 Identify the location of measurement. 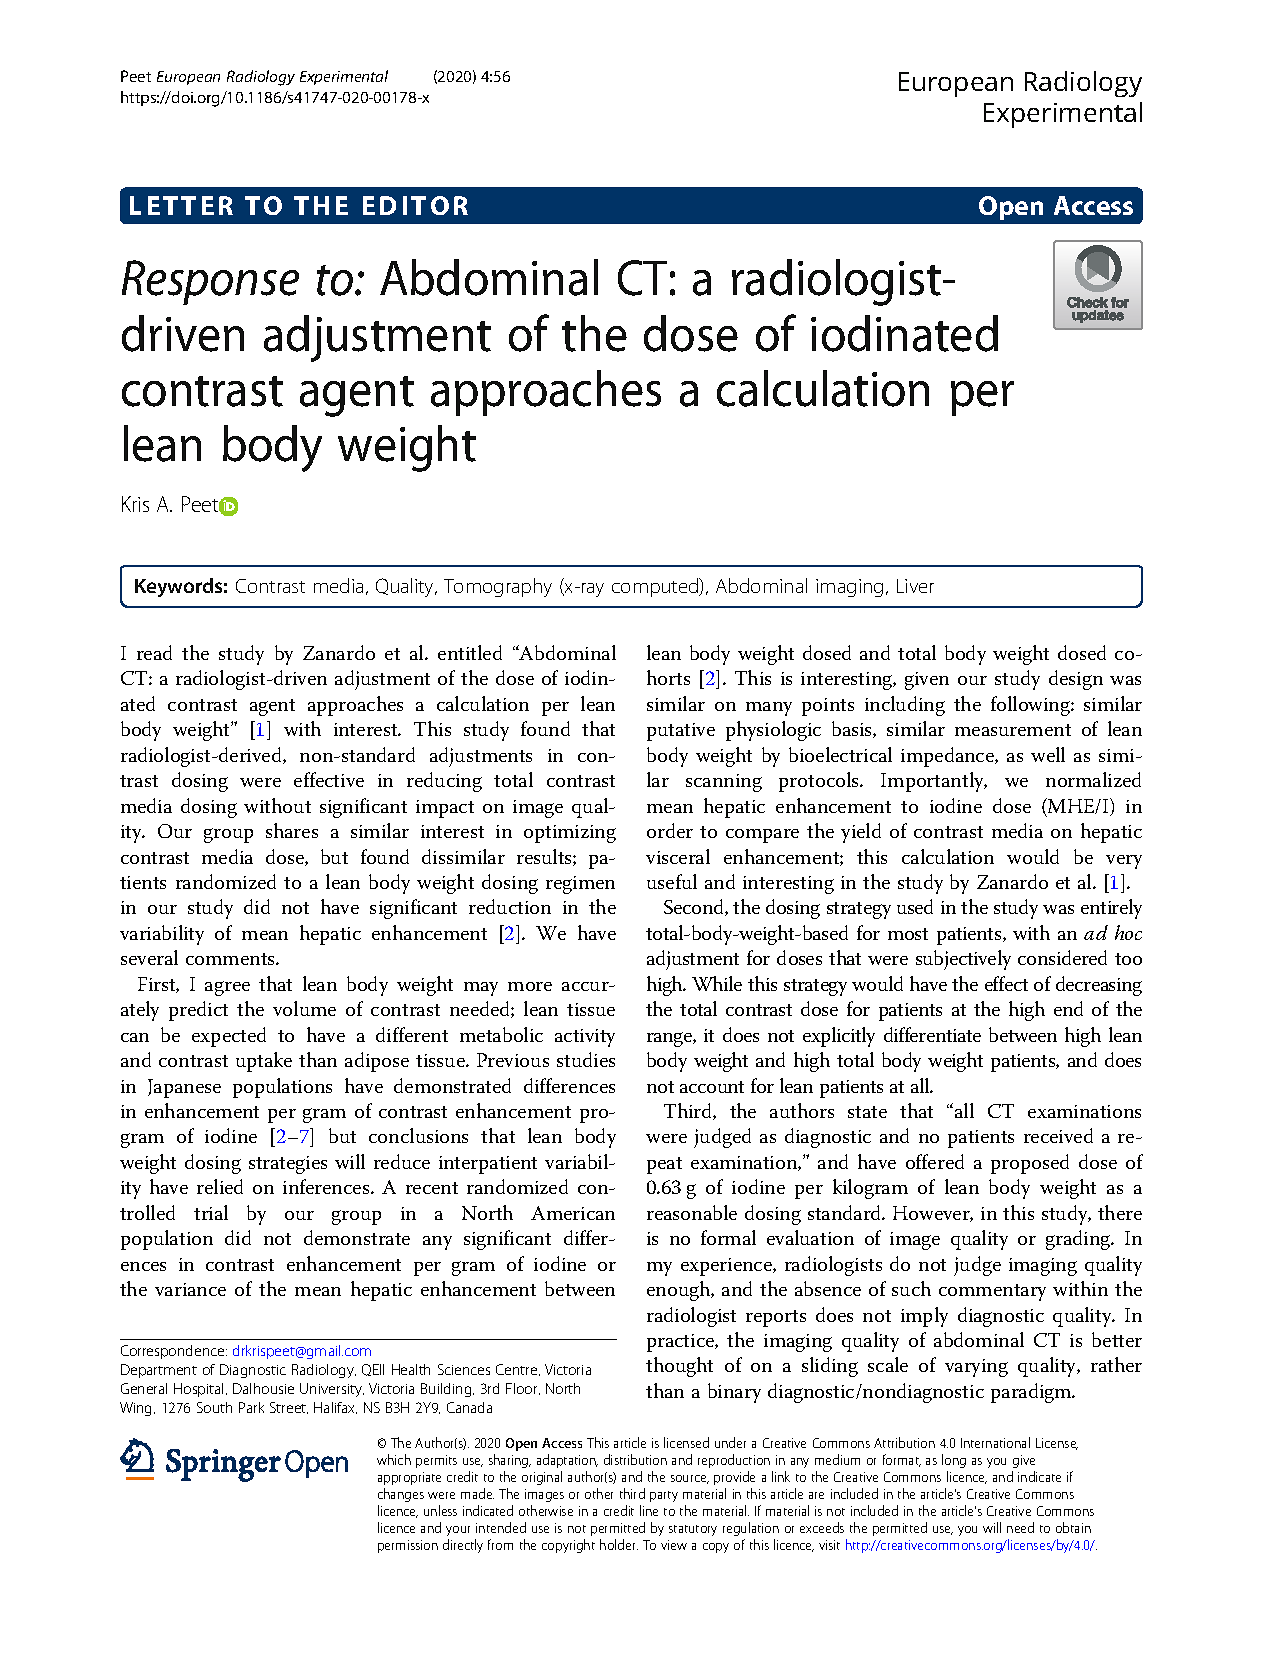
(1013, 730).
